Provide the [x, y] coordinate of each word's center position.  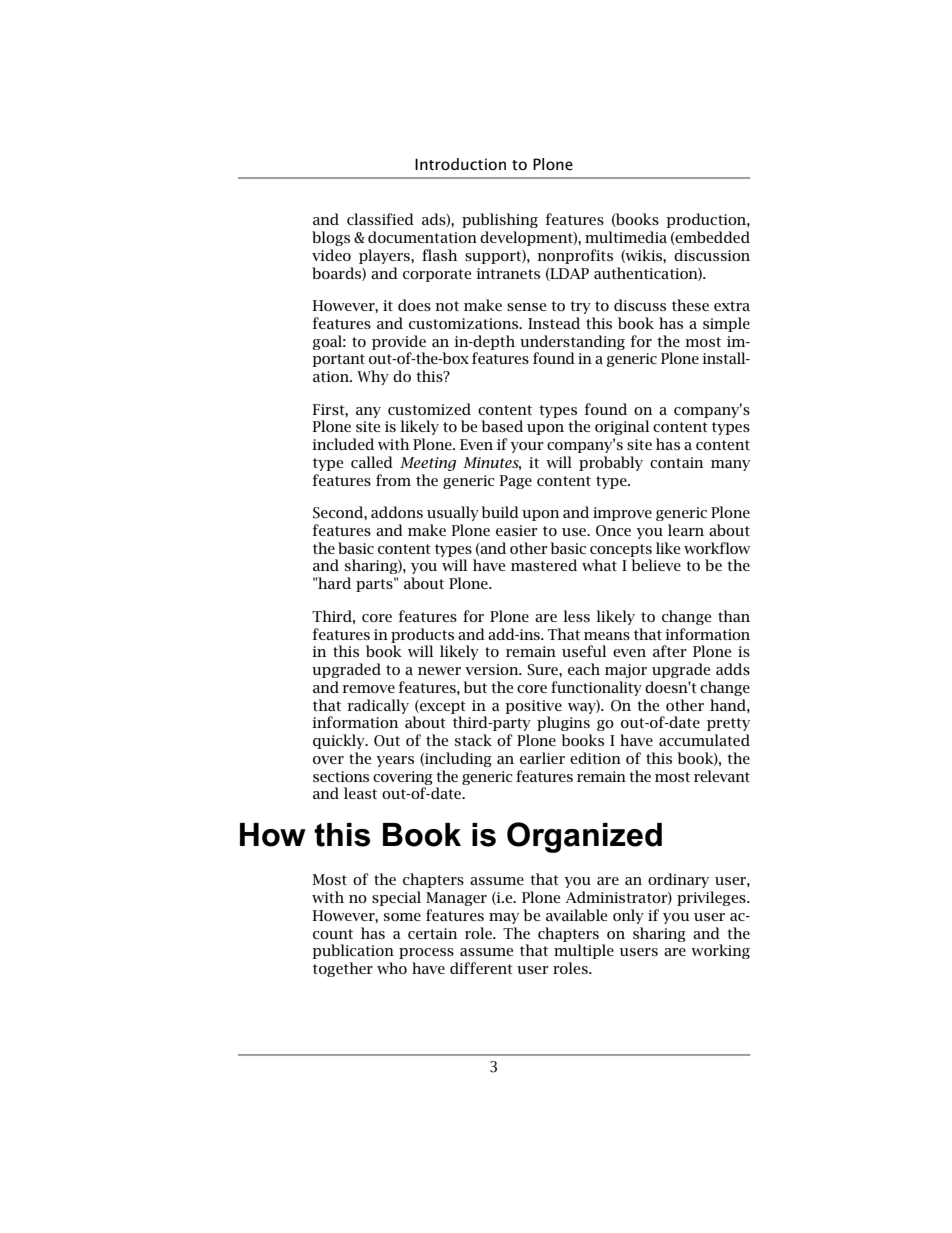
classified [380, 219]
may [504, 918]
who [392, 968]
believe [656, 565]
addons [397, 512]
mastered [544, 565]
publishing [500, 220]
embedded [712, 238]
